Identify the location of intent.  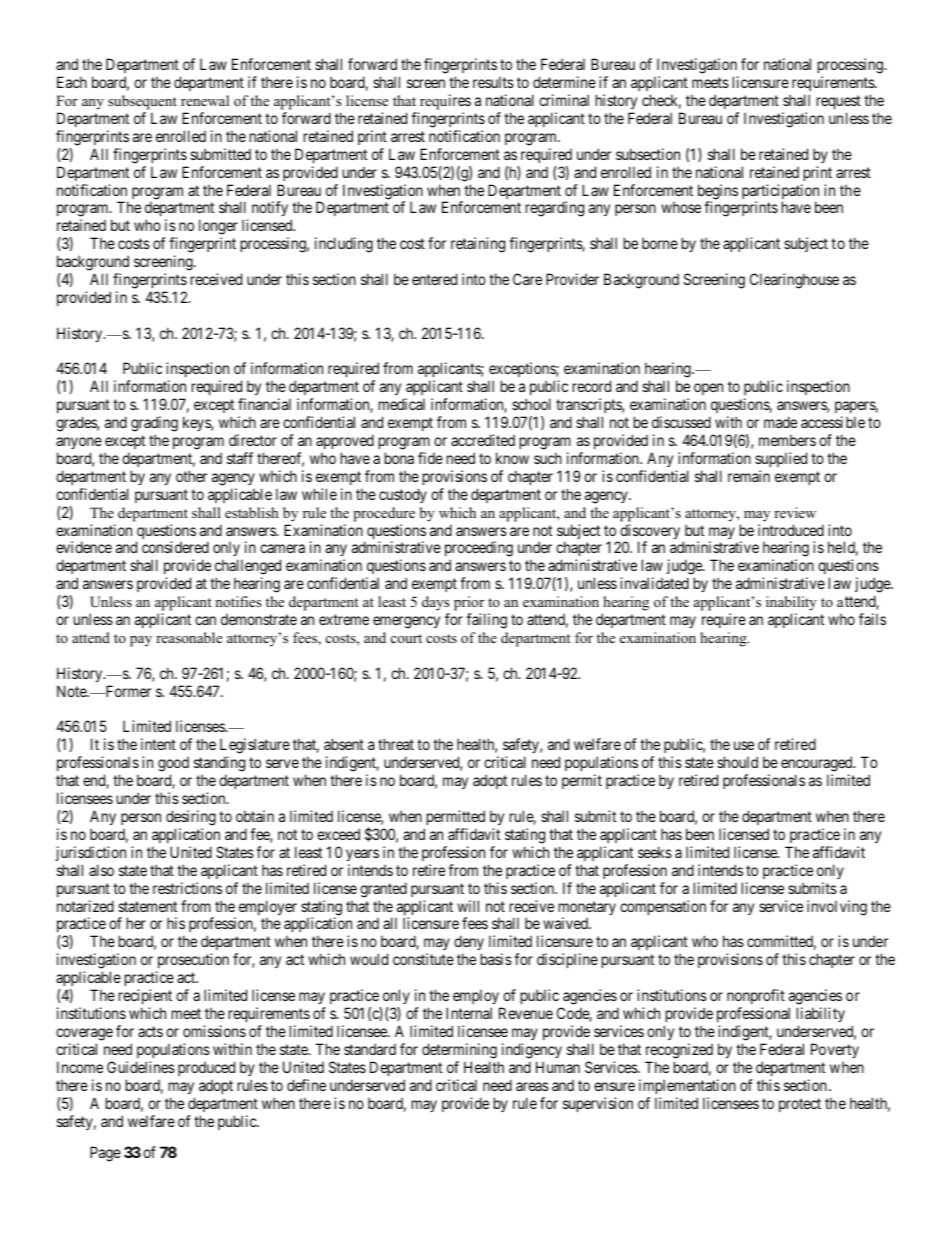
(158, 744).
